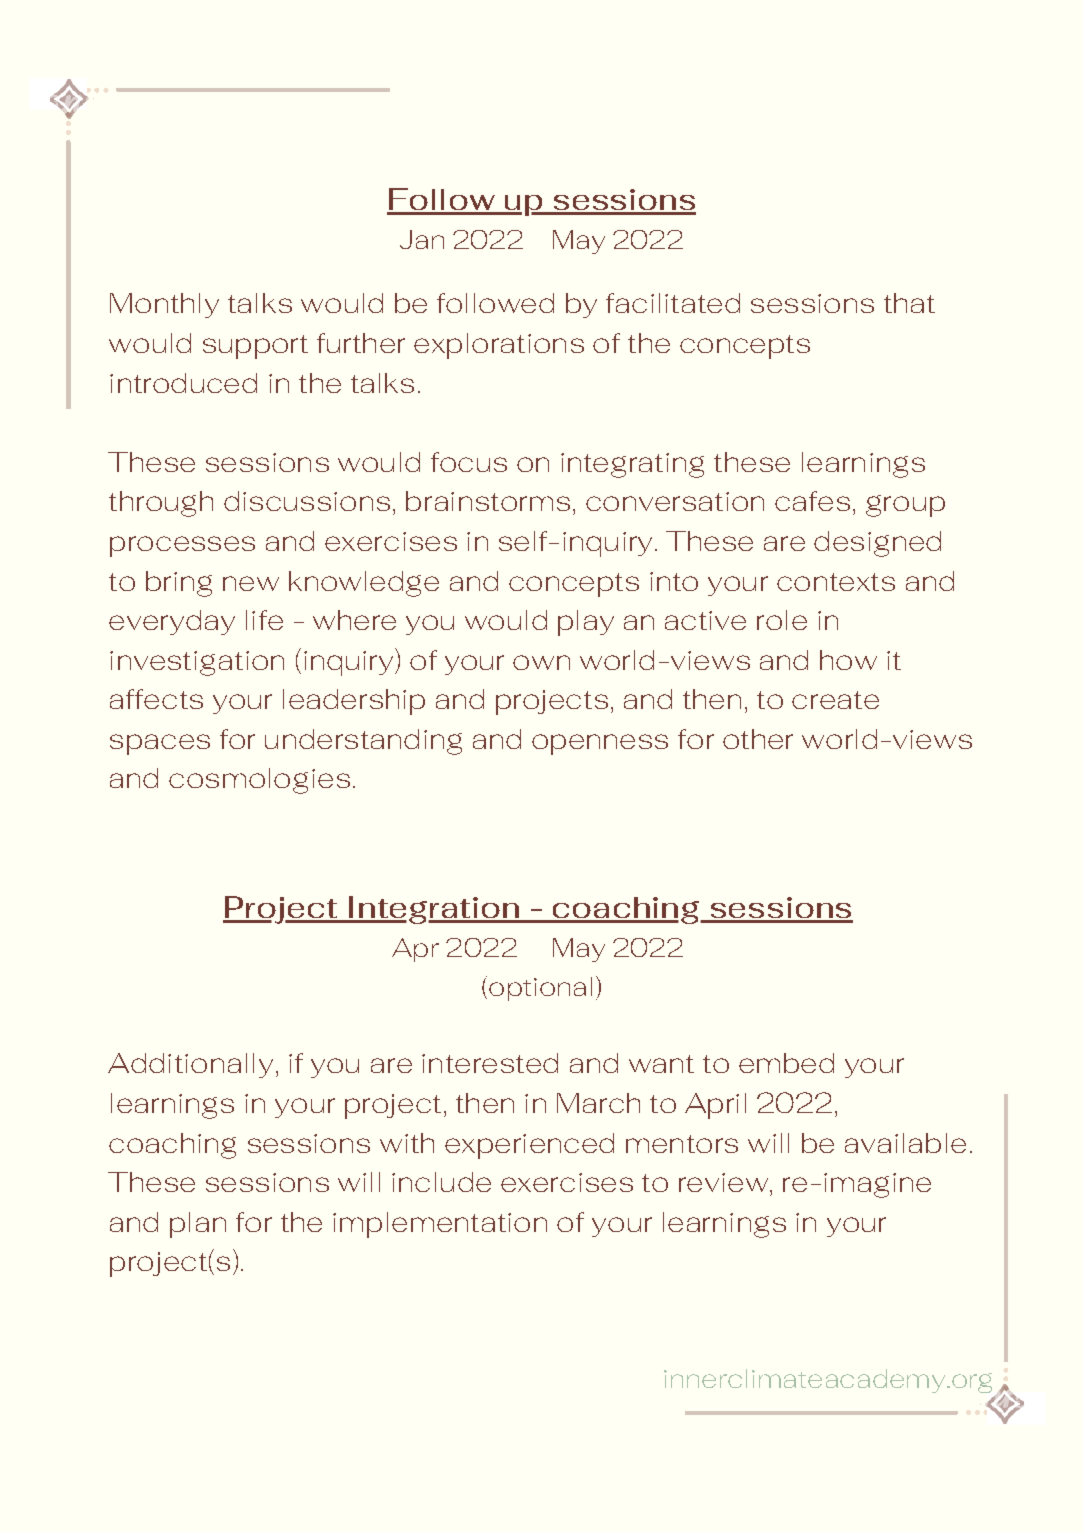  What do you see at coordinates (160, 744) in the screenshot?
I see `spaces` at bounding box center [160, 744].
